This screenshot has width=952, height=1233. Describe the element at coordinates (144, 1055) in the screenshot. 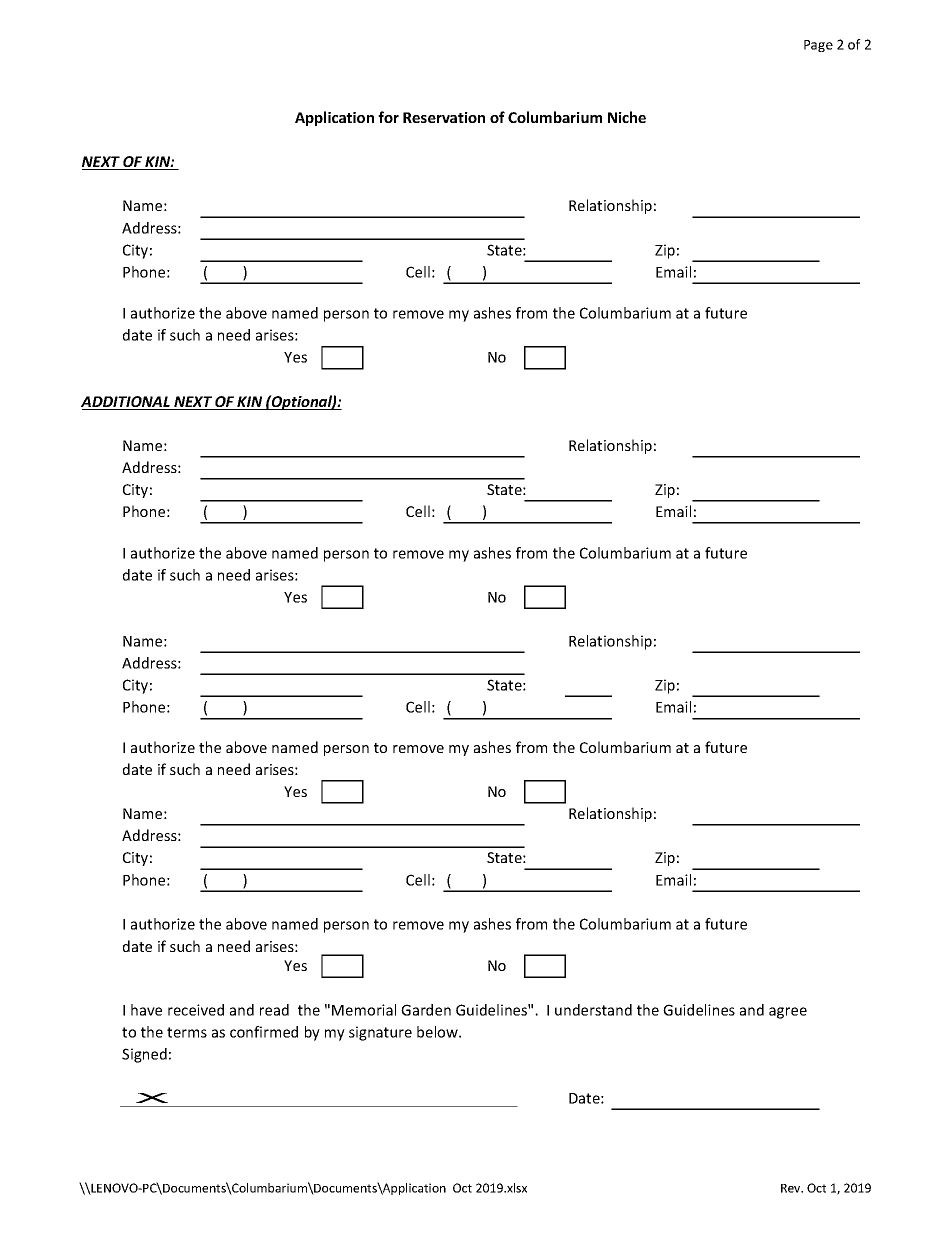

I see `Signed` at that location.
